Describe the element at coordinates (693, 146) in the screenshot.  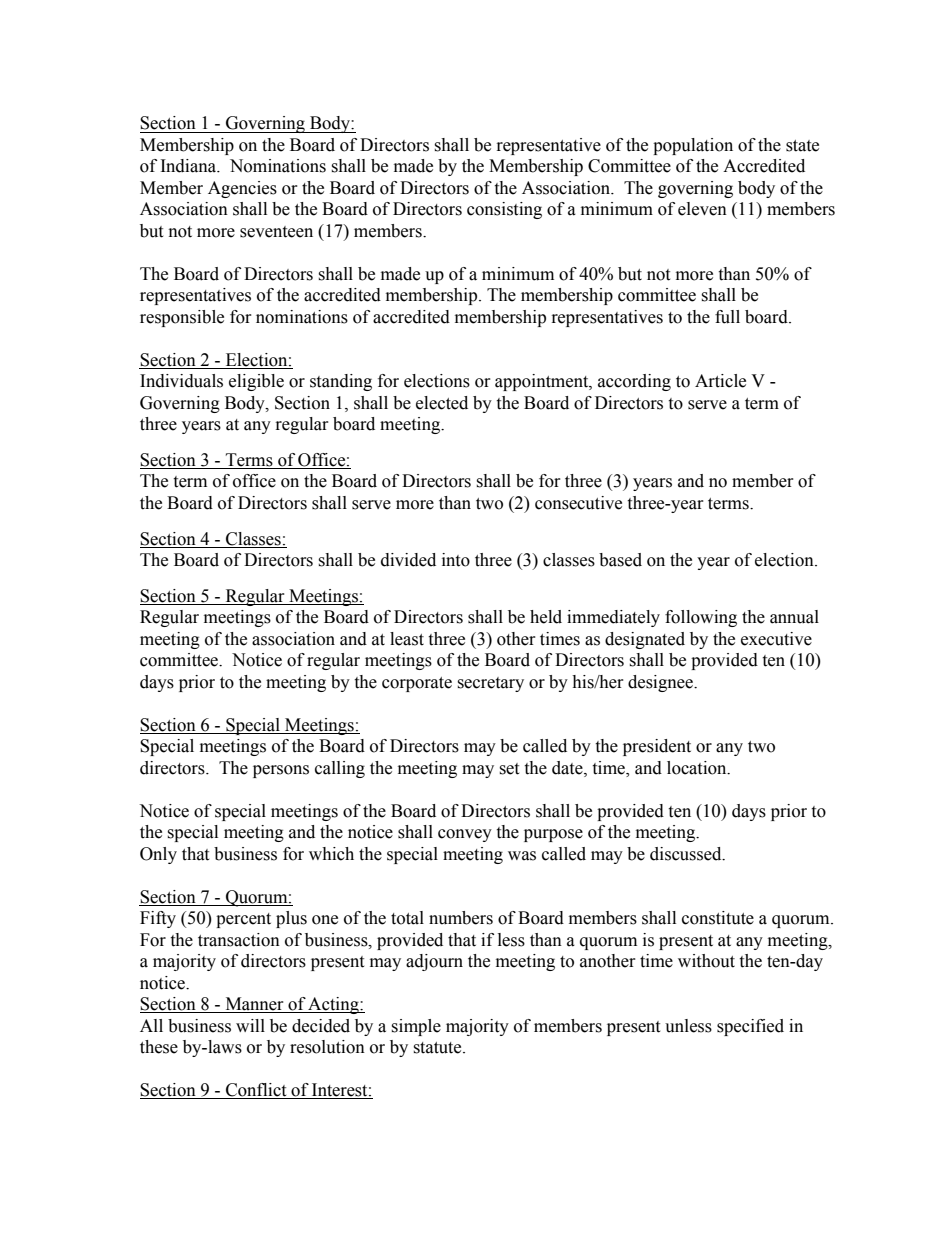
I see `population` at that location.
